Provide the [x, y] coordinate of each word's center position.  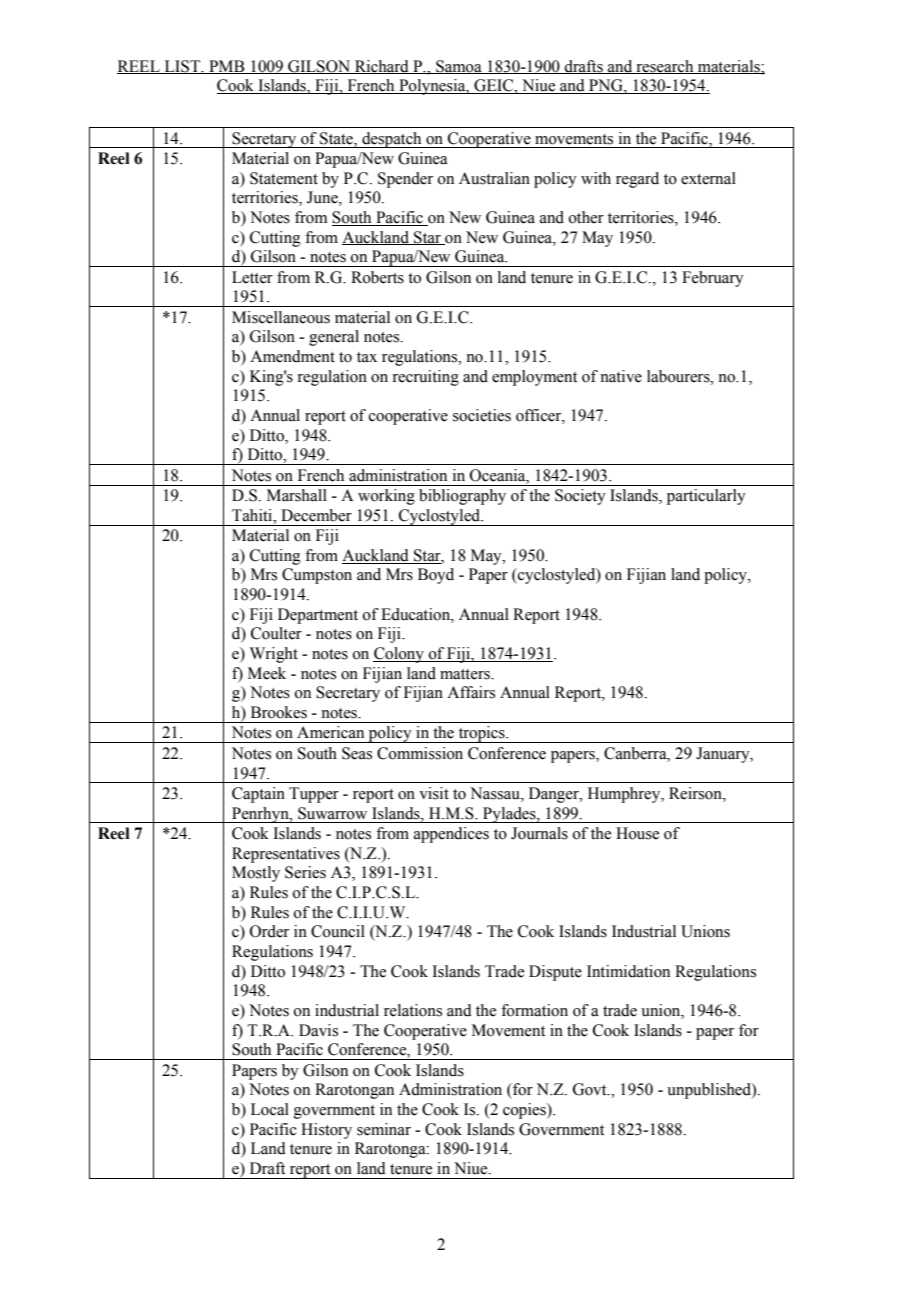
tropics [481, 734]
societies [482, 415]
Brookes [279, 712]
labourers [679, 376]
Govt [591, 1089]
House [637, 833]
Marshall [297, 495]
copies [525, 1111]
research [665, 67]
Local [270, 1109]
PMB [227, 67]
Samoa [459, 67]
